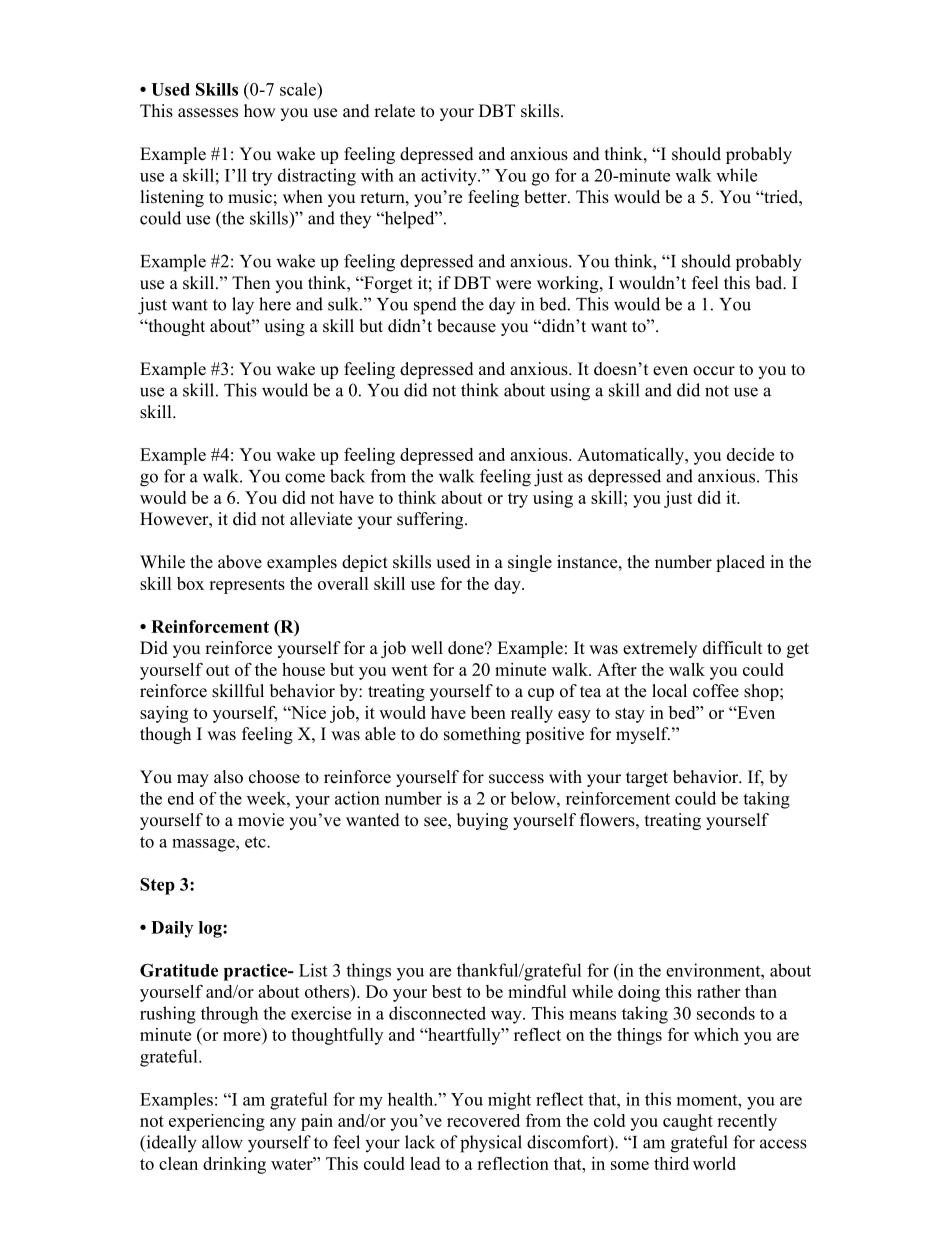 The image size is (952, 1233). I want to click on better, so click(546, 197).
